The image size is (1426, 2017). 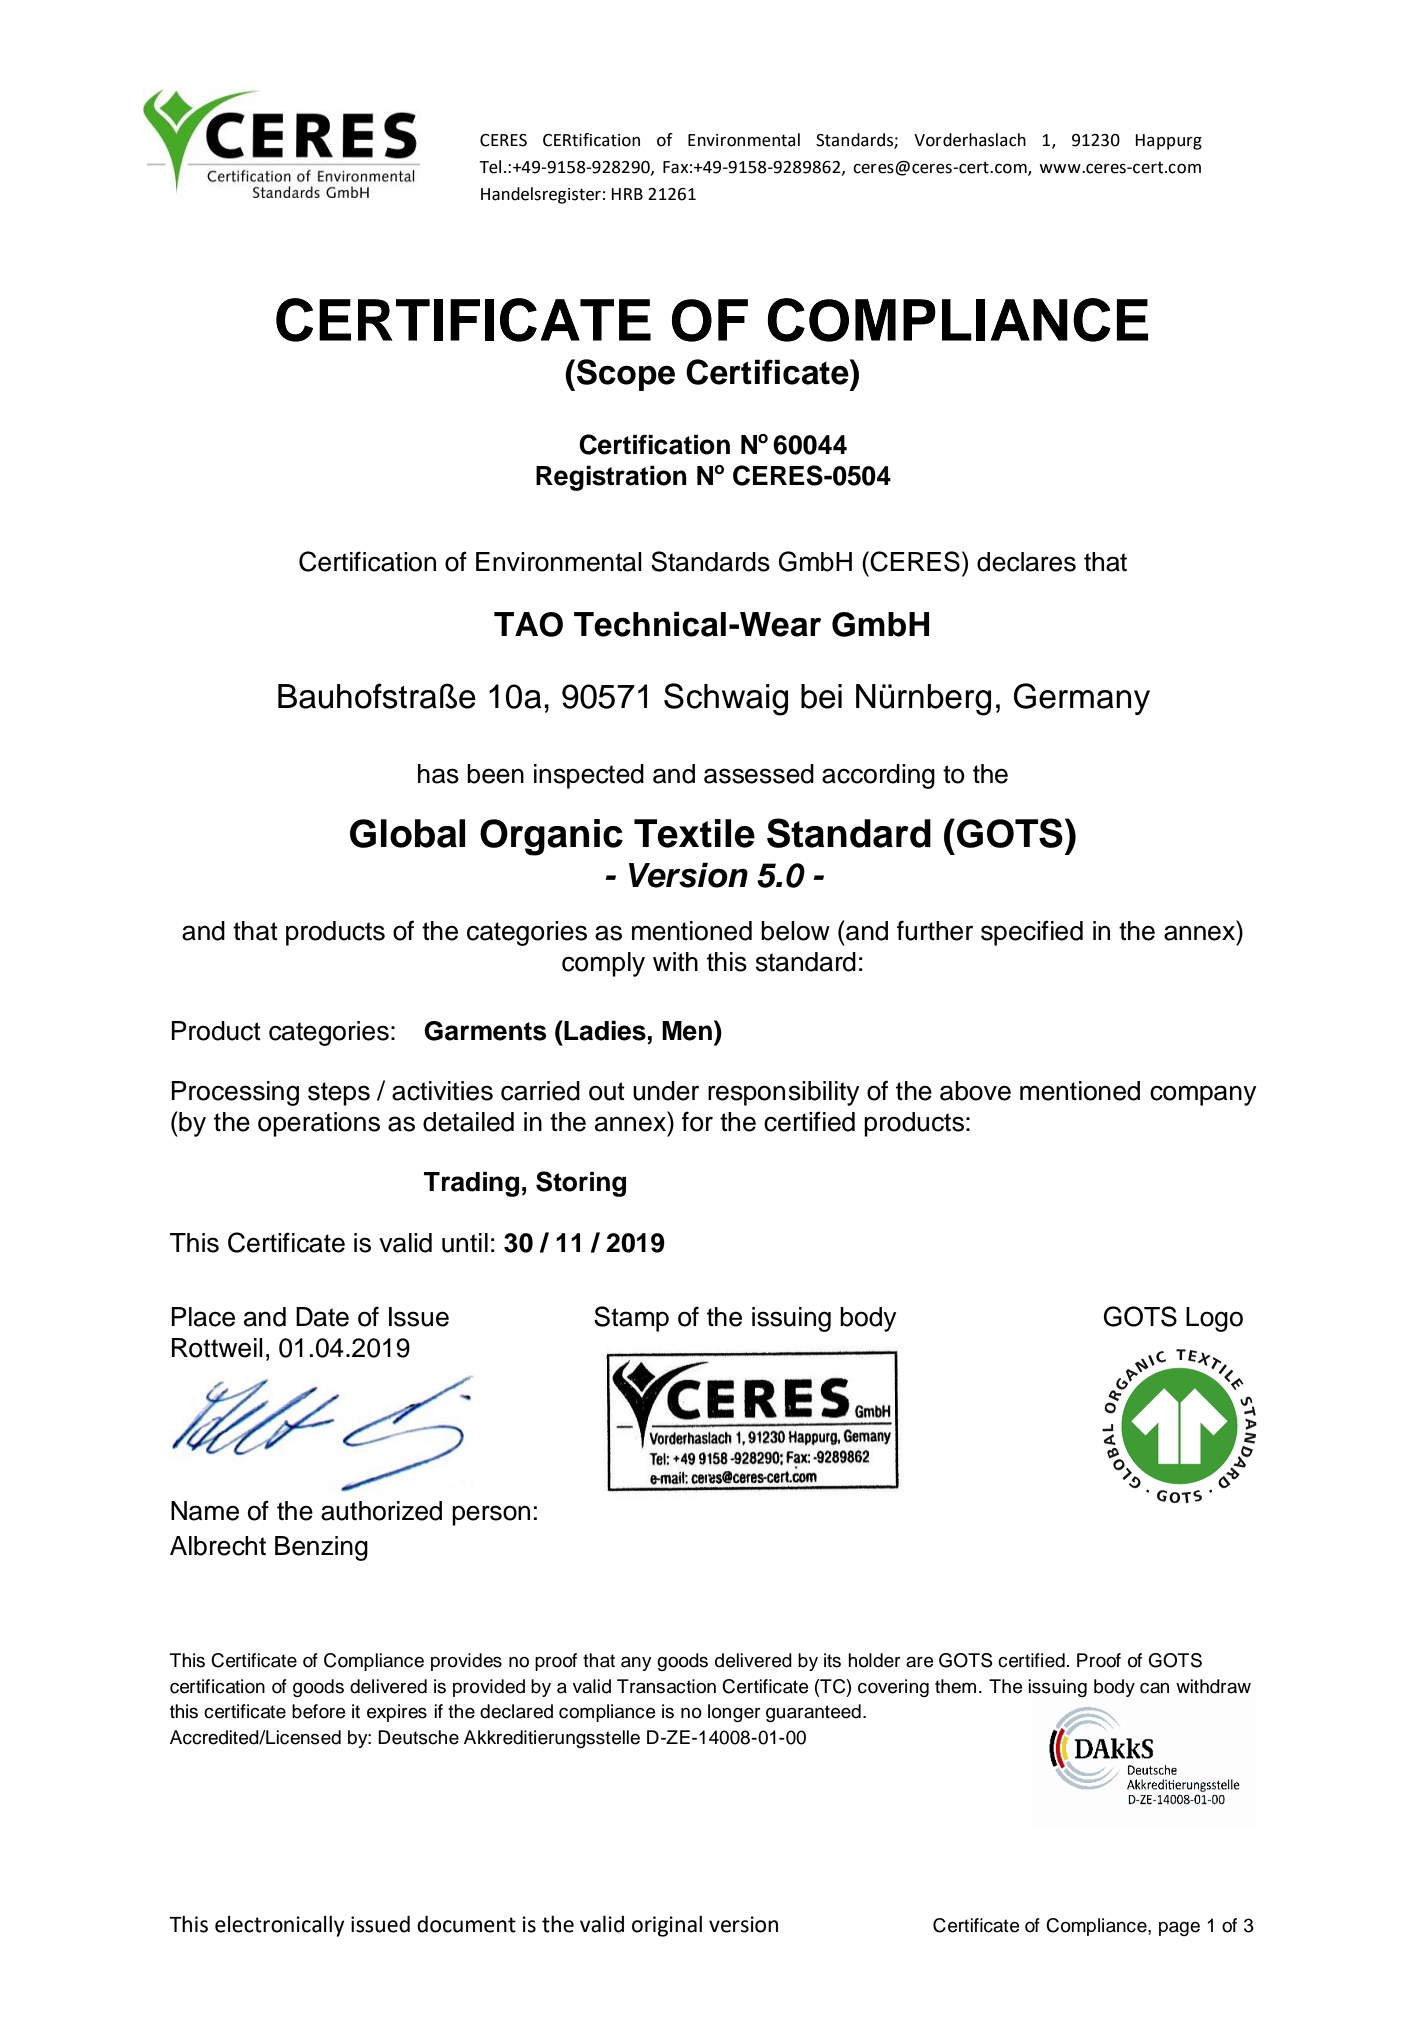 What do you see at coordinates (626, 375) in the document?
I see `Scope` at bounding box center [626, 375].
